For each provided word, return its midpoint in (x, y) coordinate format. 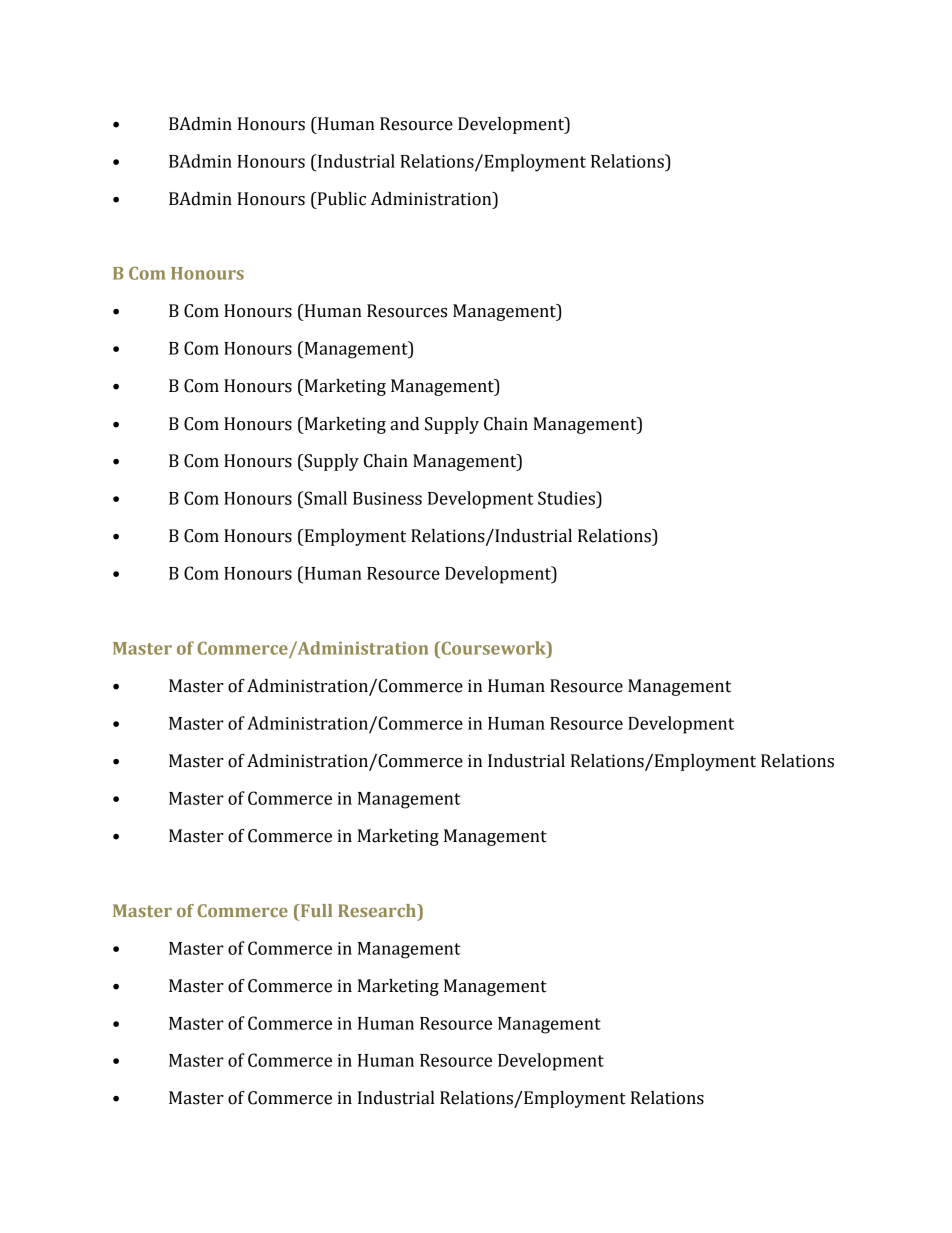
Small (324, 498)
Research (378, 910)
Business (387, 498)
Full (315, 910)
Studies (568, 498)
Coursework (493, 648)
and (404, 424)
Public (340, 199)
